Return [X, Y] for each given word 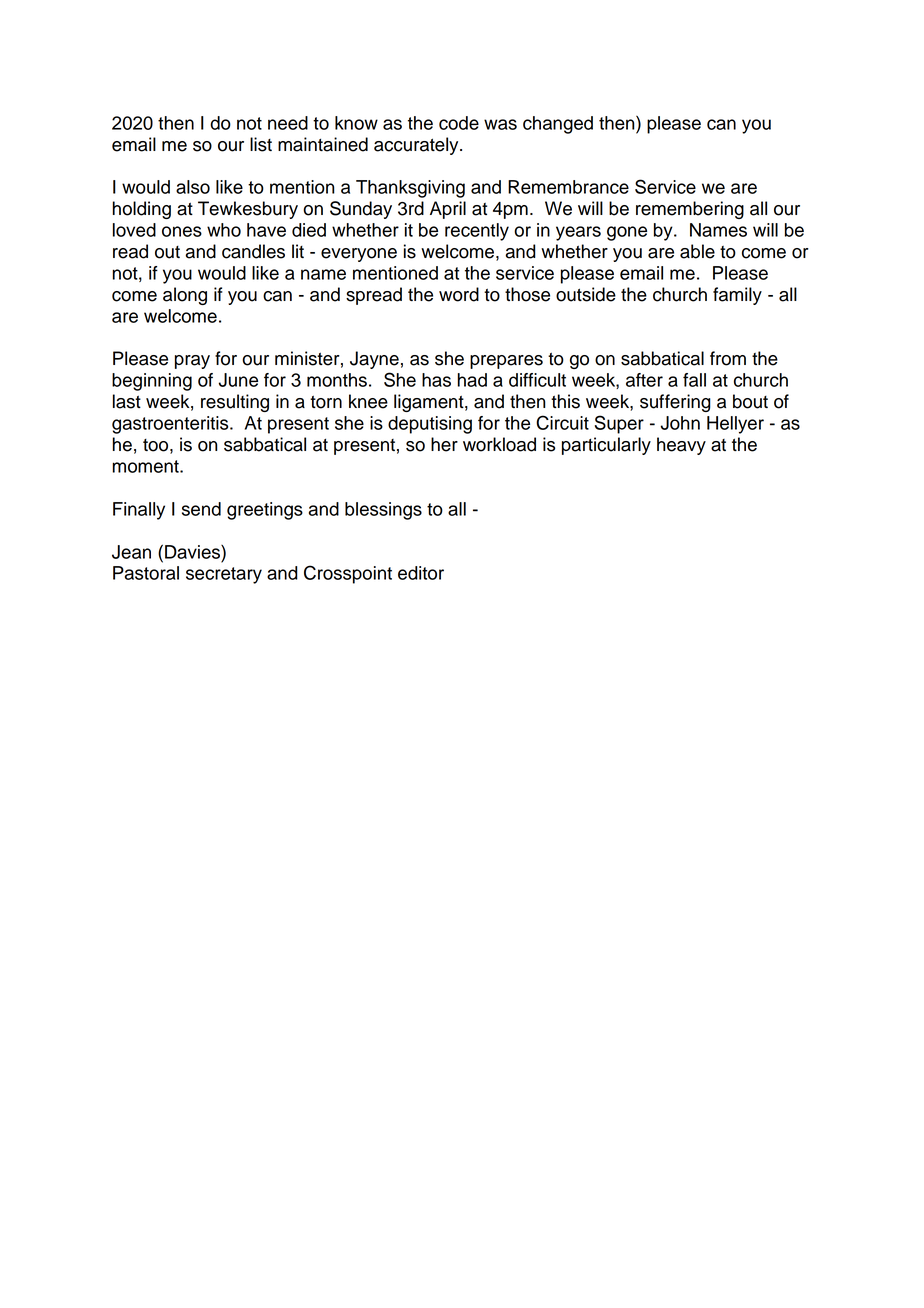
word [459, 294]
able [697, 251]
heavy [681, 446]
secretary [224, 575]
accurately [417, 146]
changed [558, 125]
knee [368, 401]
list [261, 144]
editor [421, 573]
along [185, 296]
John [680, 423]
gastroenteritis [171, 425]
